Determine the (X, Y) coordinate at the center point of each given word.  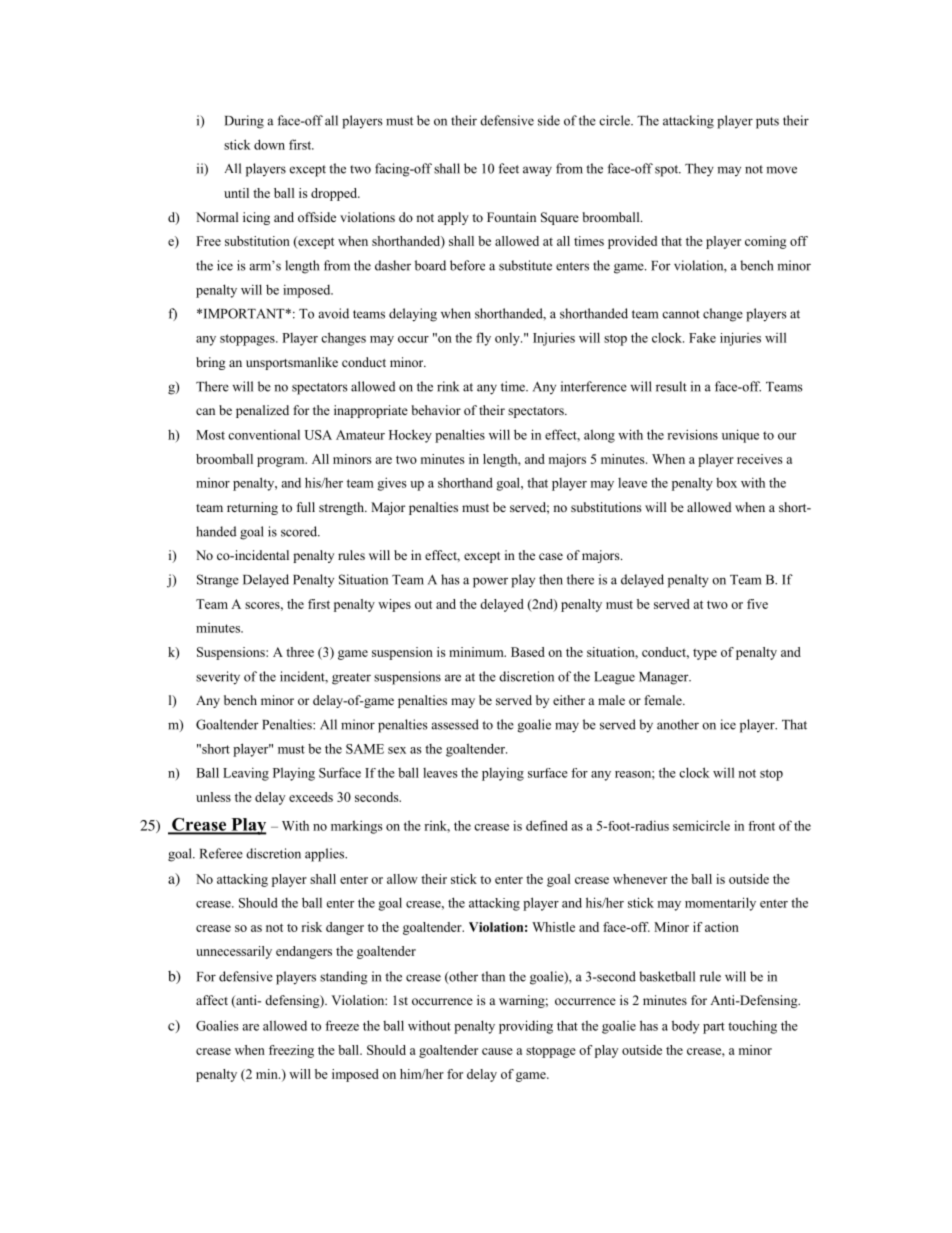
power (490, 582)
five (757, 604)
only (508, 339)
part (714, 1028)
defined (547, 825)
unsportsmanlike (292, 363)
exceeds (311, 797)
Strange (218, 581)
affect (212, 1000)
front (761, 826)
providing (526, 1027)
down (269, 144)
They (699, 170)
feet (509, 168)
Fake (702, 337)
